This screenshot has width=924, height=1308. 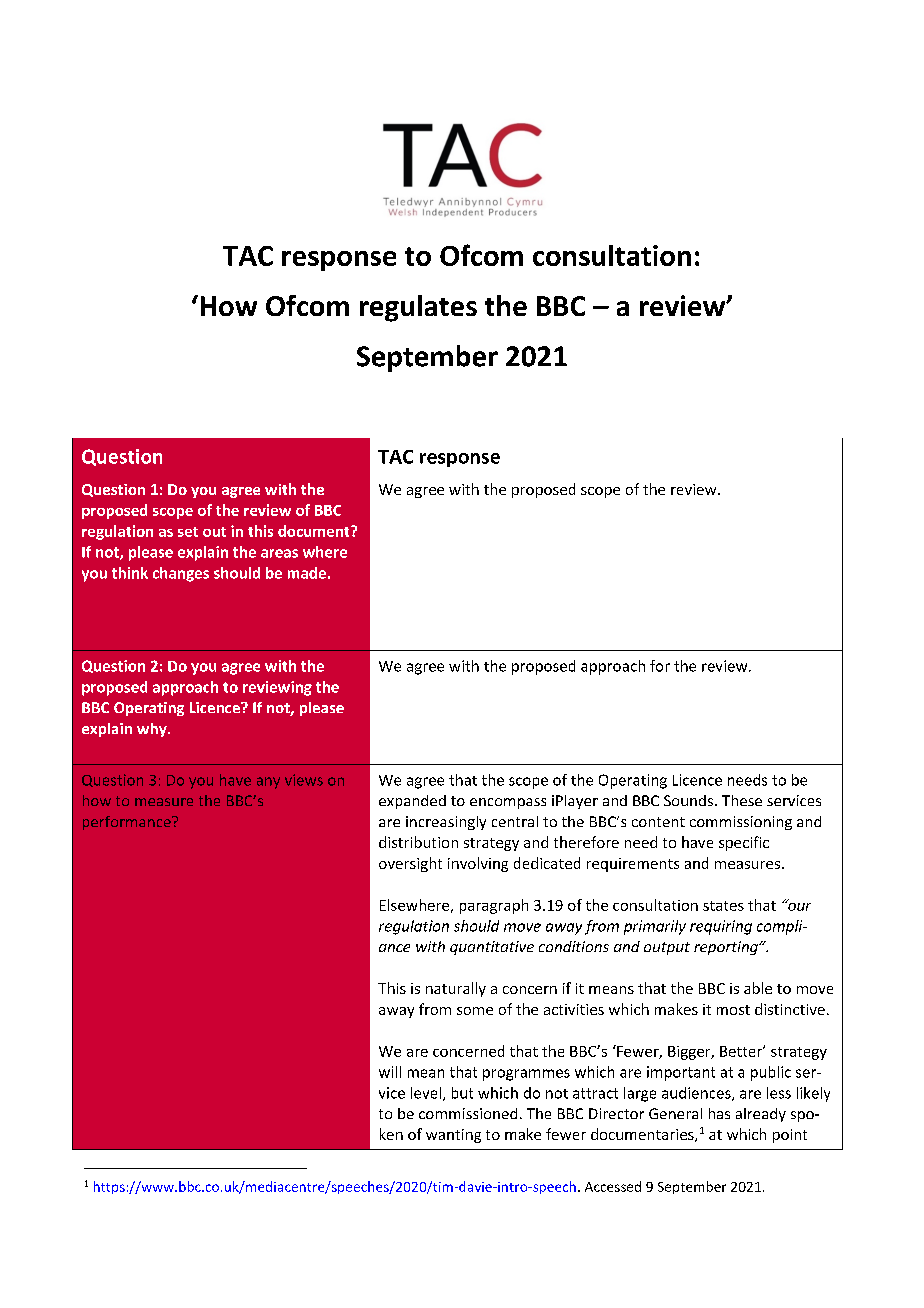 I want to click on quantitative, so click(x=492, y=948).
